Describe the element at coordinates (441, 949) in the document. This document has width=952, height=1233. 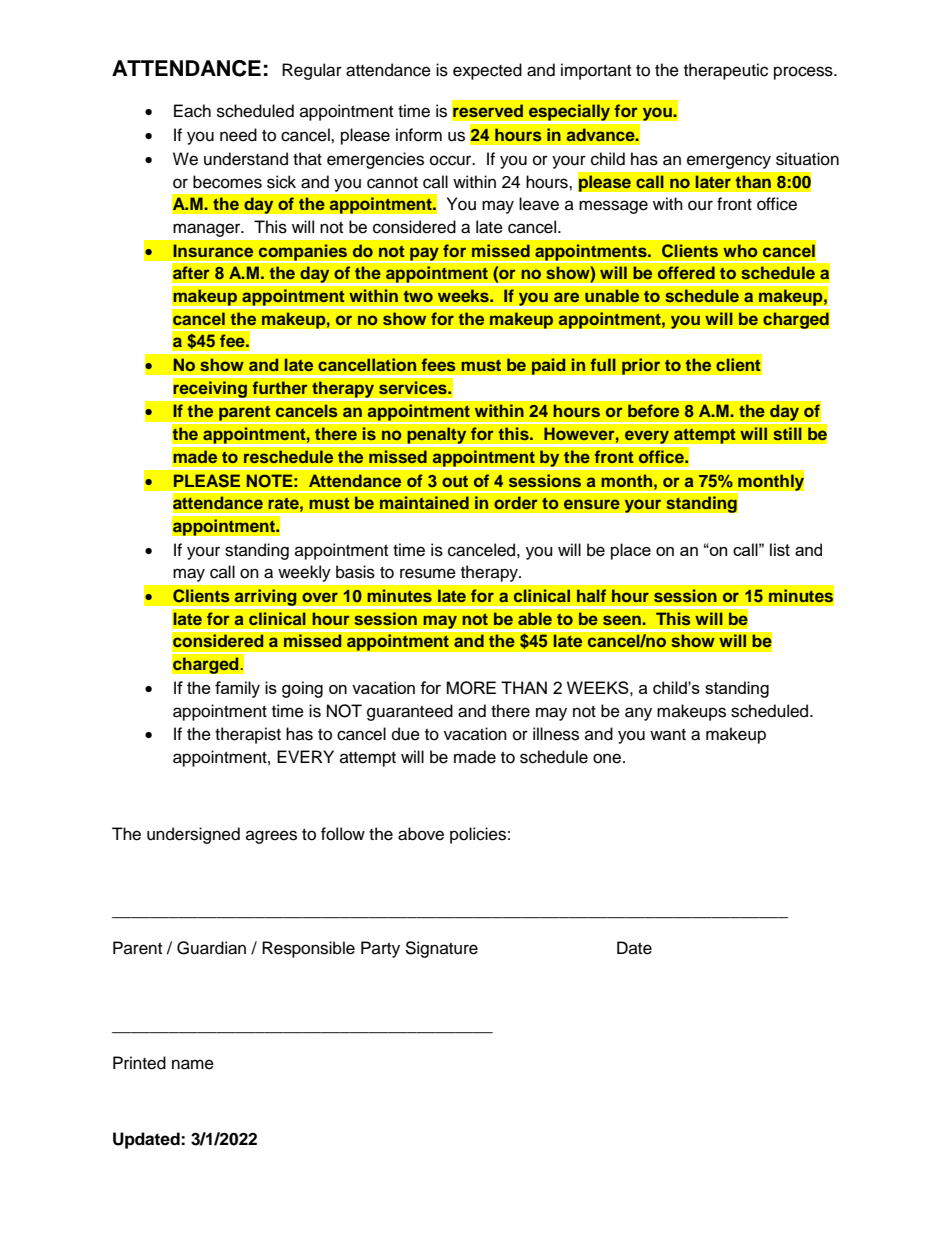
I see `Signature` at that location.
